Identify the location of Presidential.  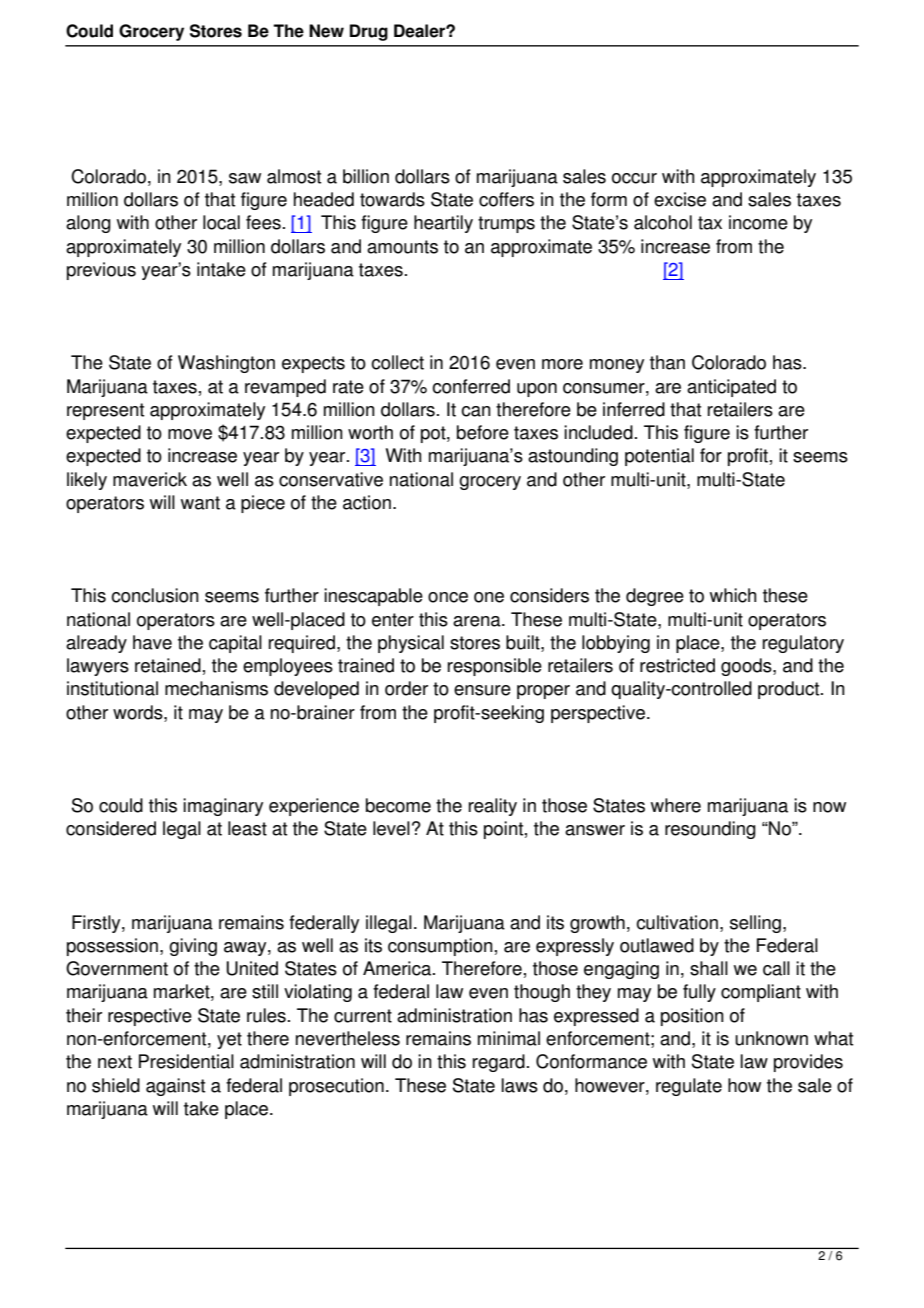
(186, 1061).
